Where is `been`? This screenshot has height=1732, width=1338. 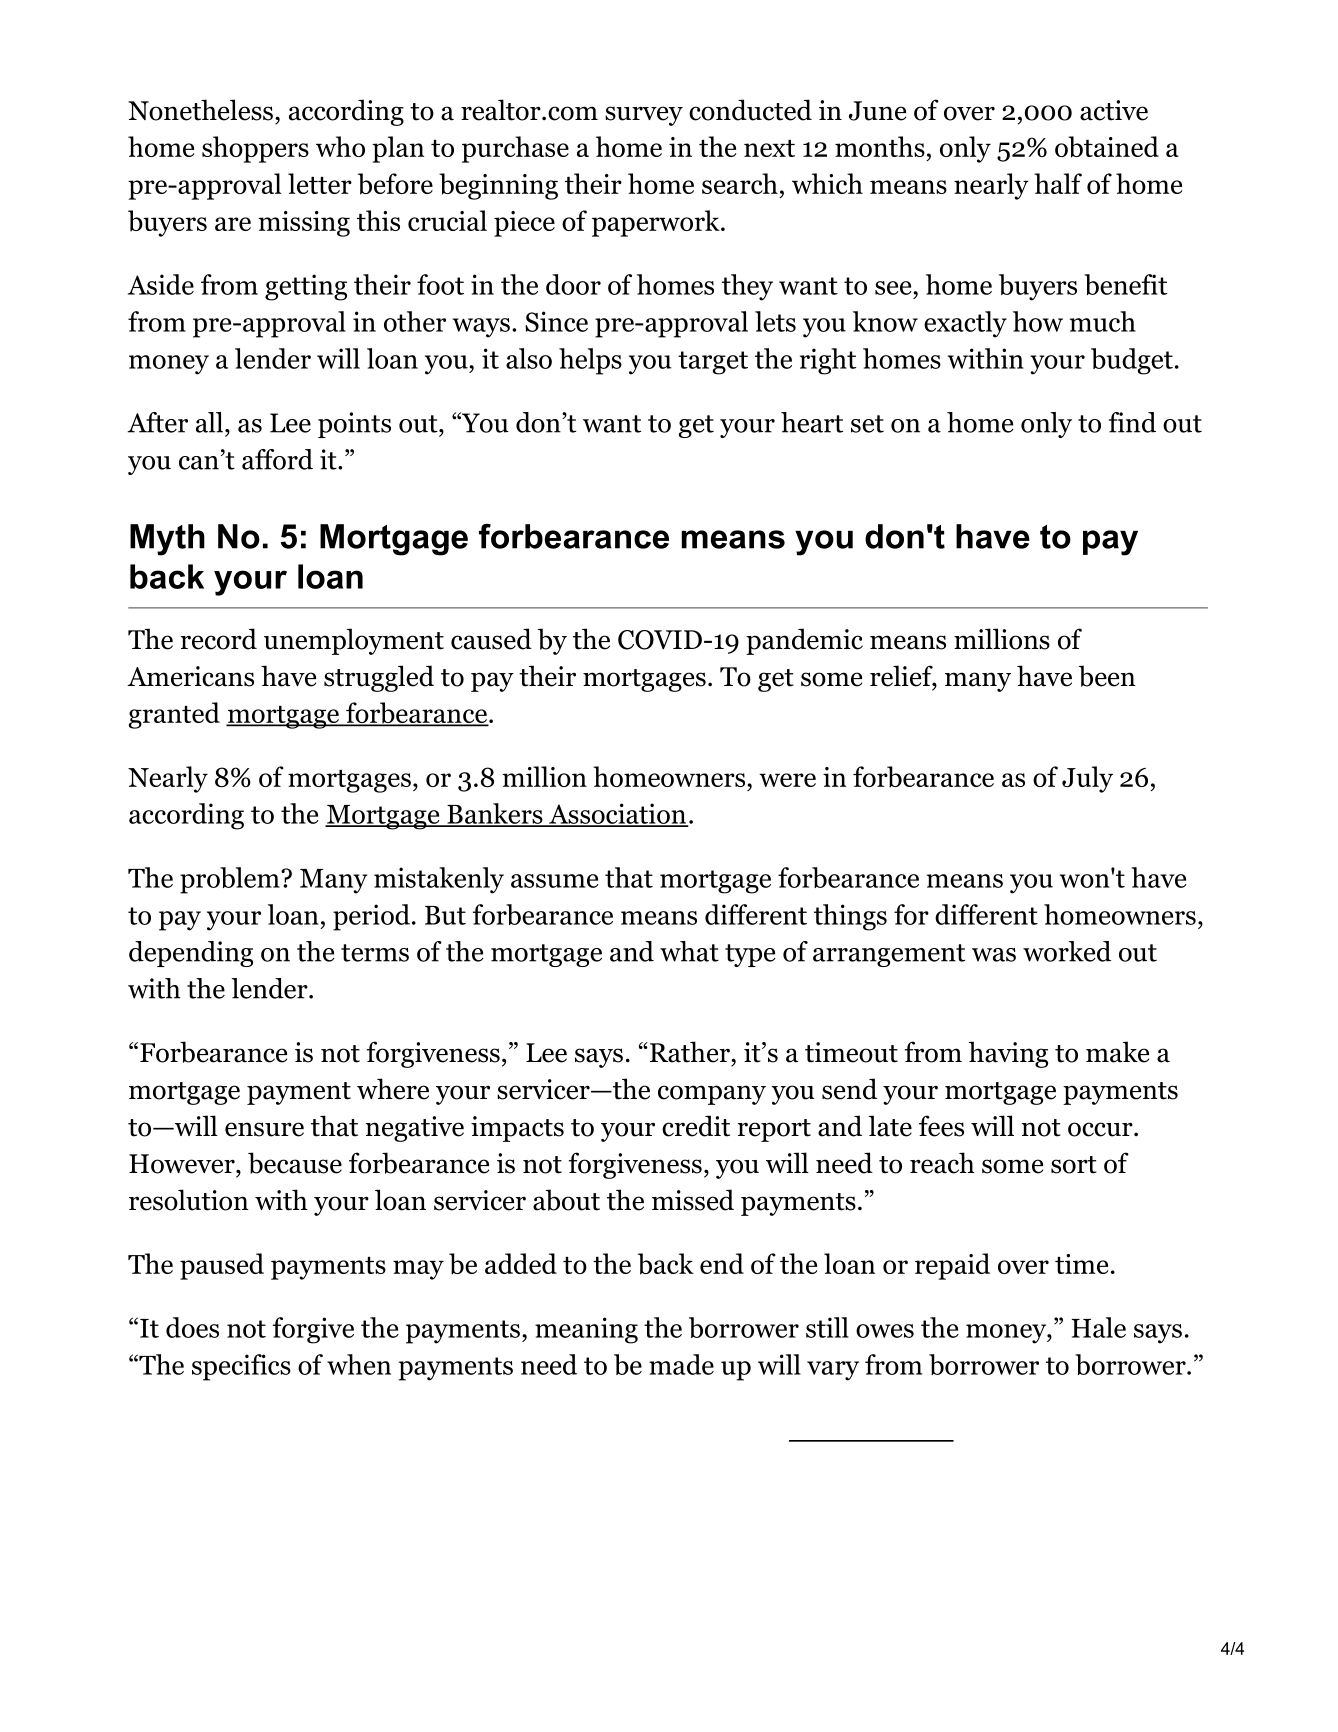 been is located at coordinates (1107, 676).
